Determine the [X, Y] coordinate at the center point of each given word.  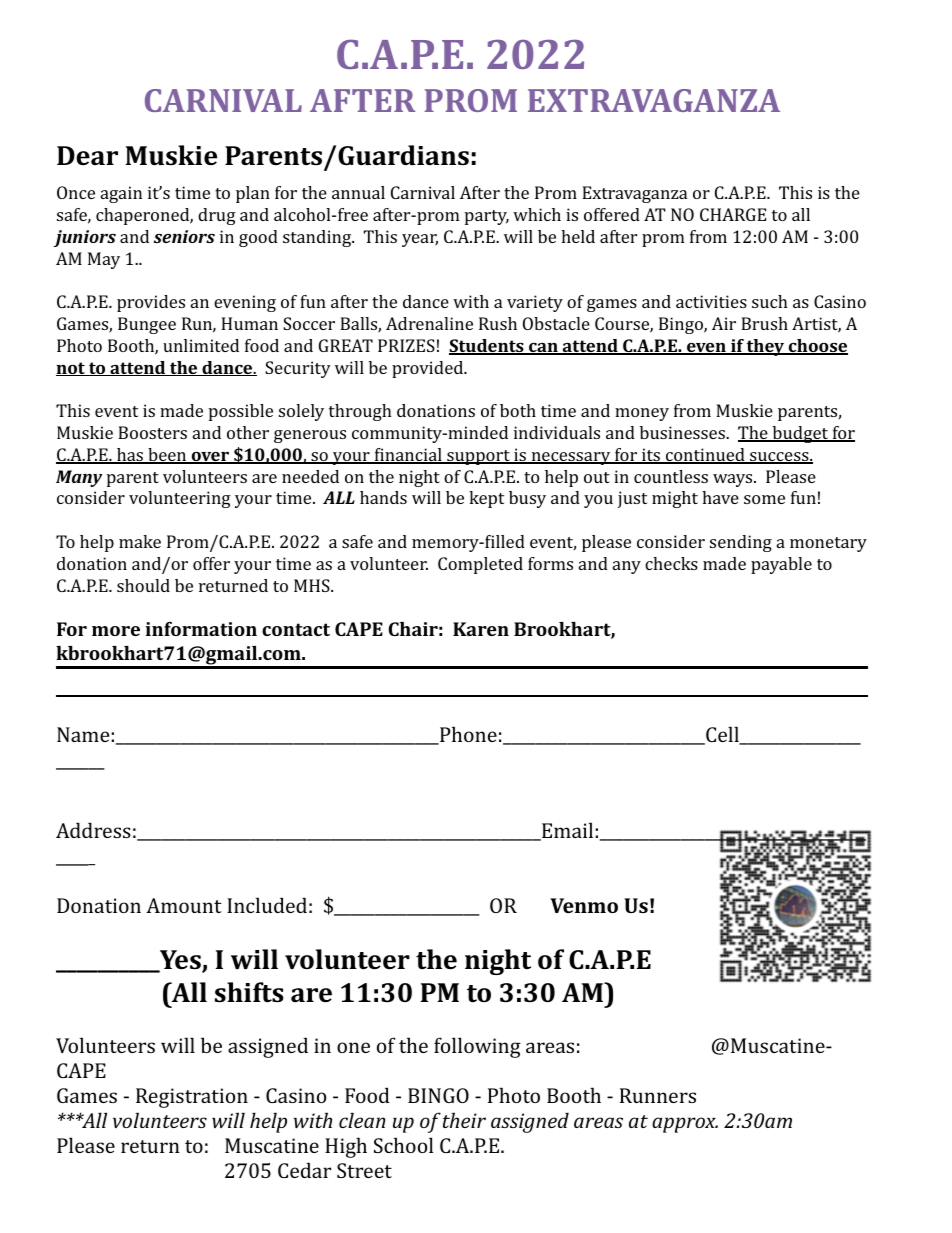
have [720, 497]
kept [486, 499]
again [121, 194]
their [464, 1120]
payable [781, 565]
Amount [184, 905]
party [487, 217]
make [140, 541]
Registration [192, 1098]
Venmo [584, 905]
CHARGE [733, 214]
